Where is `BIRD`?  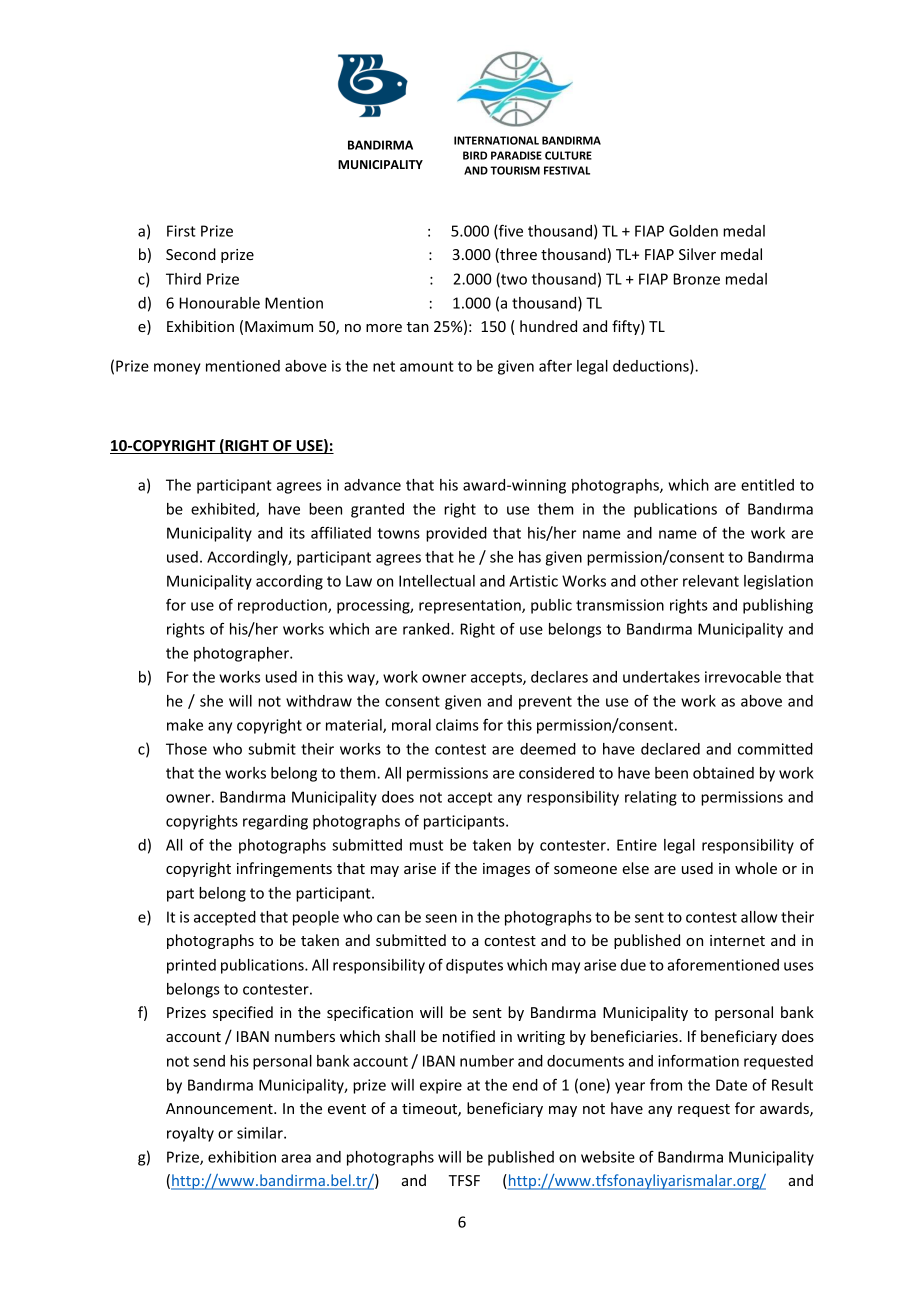
BIRD is located at coordinates (475, 155).
